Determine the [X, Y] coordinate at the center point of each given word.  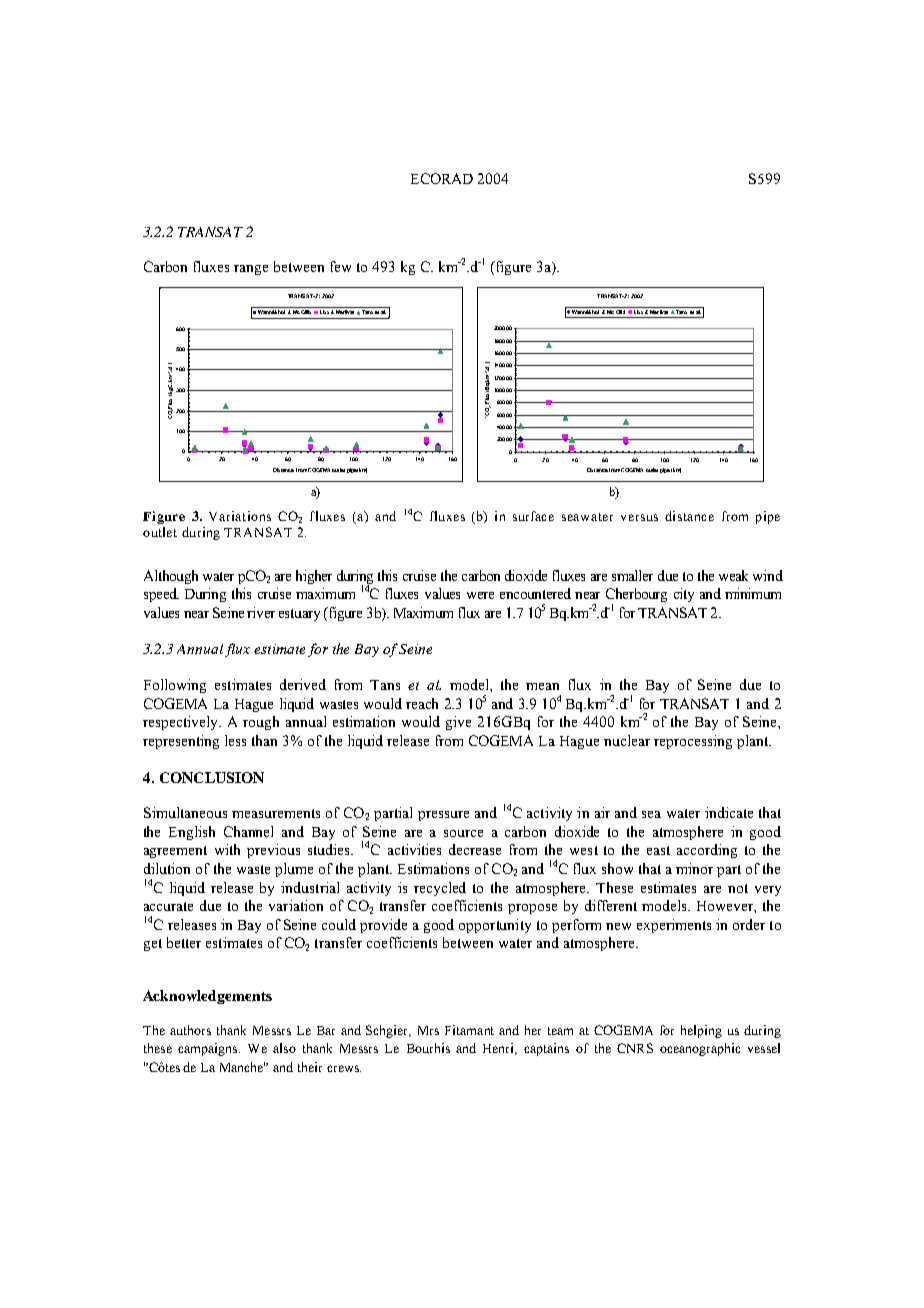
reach [422, 703]
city [684, 595]
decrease [475, 849]
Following [175, 686]
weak [733, 575]
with [227, 849]
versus [639, 517]
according [707, 851]
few [341, 266]
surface [533, 516]
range [251, 270]
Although [171, 577]
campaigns [209, 1049]
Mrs [428, 1030]
